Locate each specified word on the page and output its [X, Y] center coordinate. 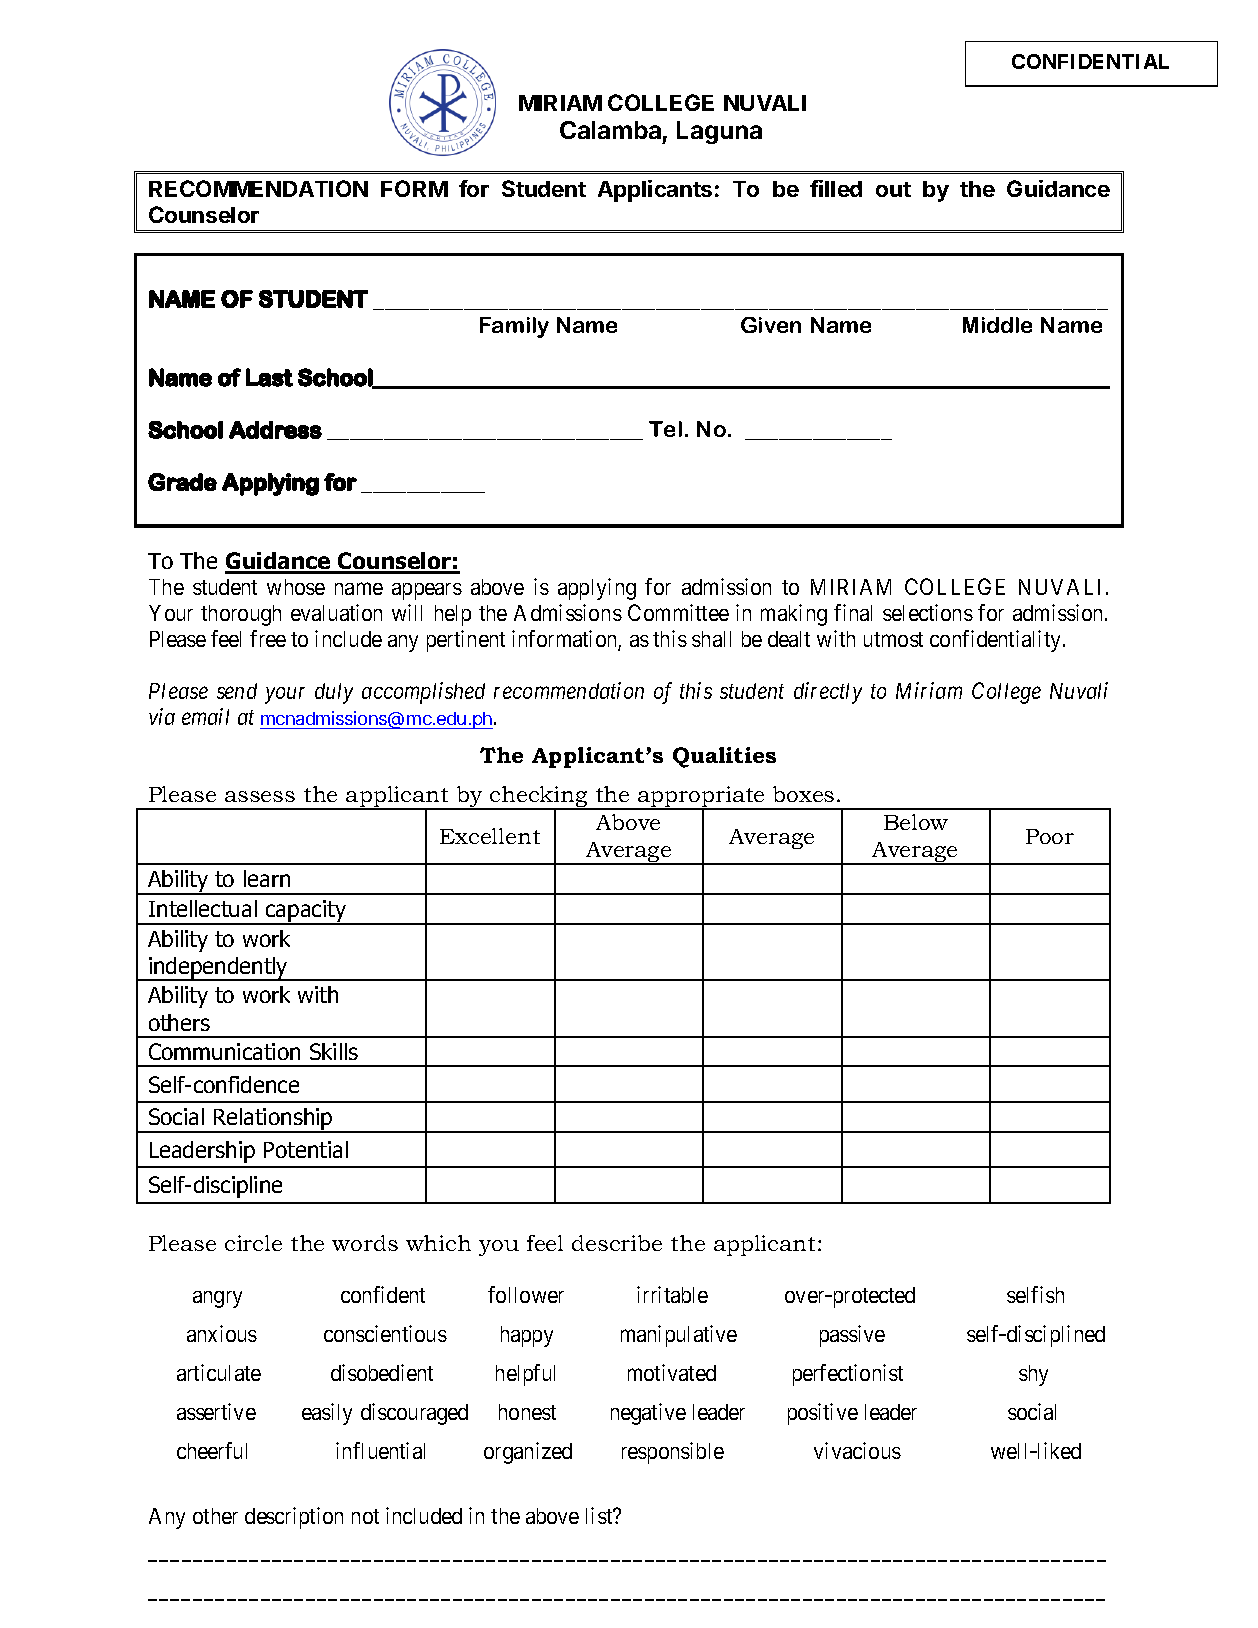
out [893, 189]
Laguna [719, 132]
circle [253, 1243]
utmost [893, 639]
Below [916, 822]
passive [852, 1336]
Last [269, 377]
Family [514, 327]
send [237, 691]
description [294, 1518]
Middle [997, 325]
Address [275, 430]
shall [711, 639]
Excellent [490, 836]
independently [218, 969]
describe [617, 1243]
